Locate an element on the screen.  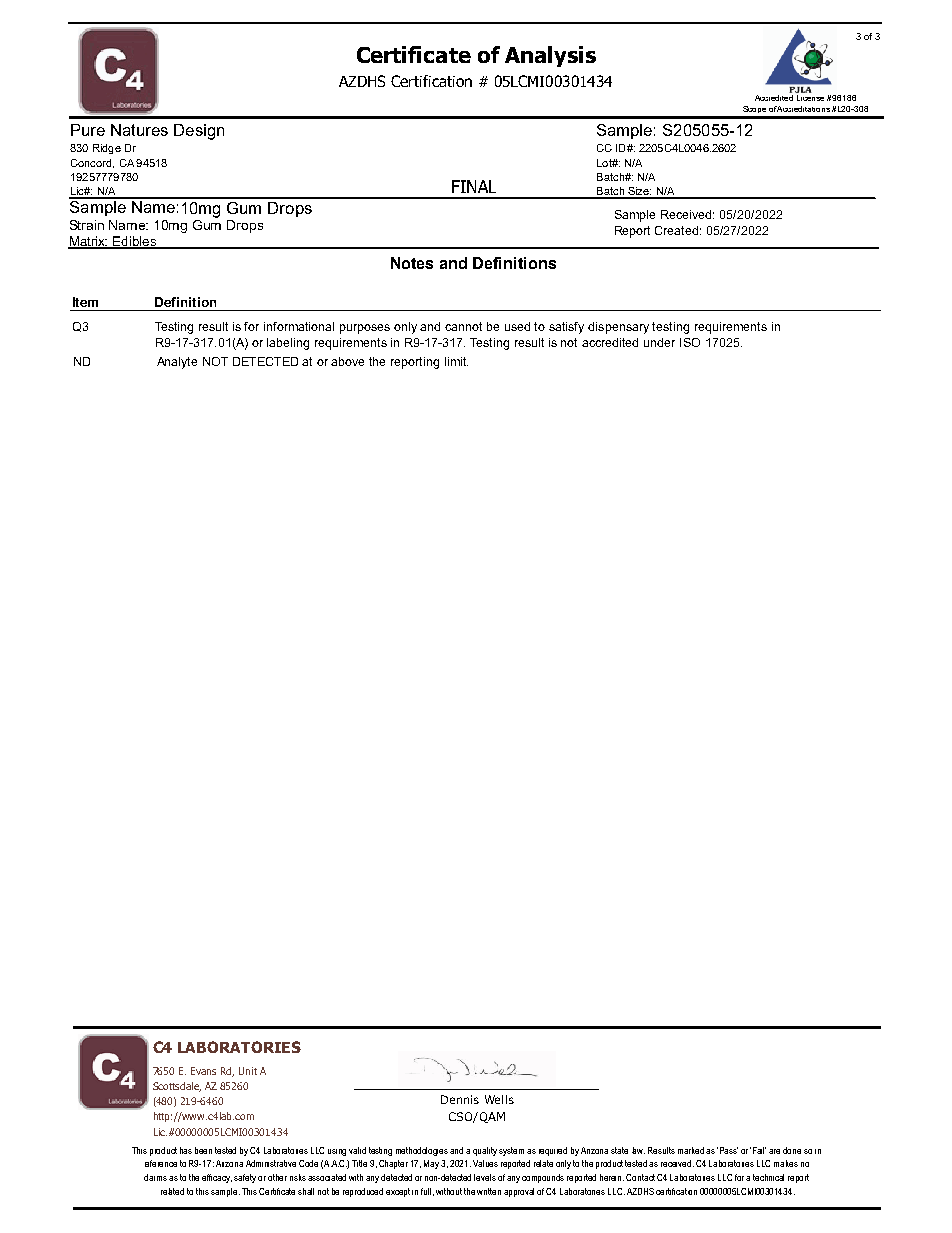
Evans is located at coordinates (203, 1071).
